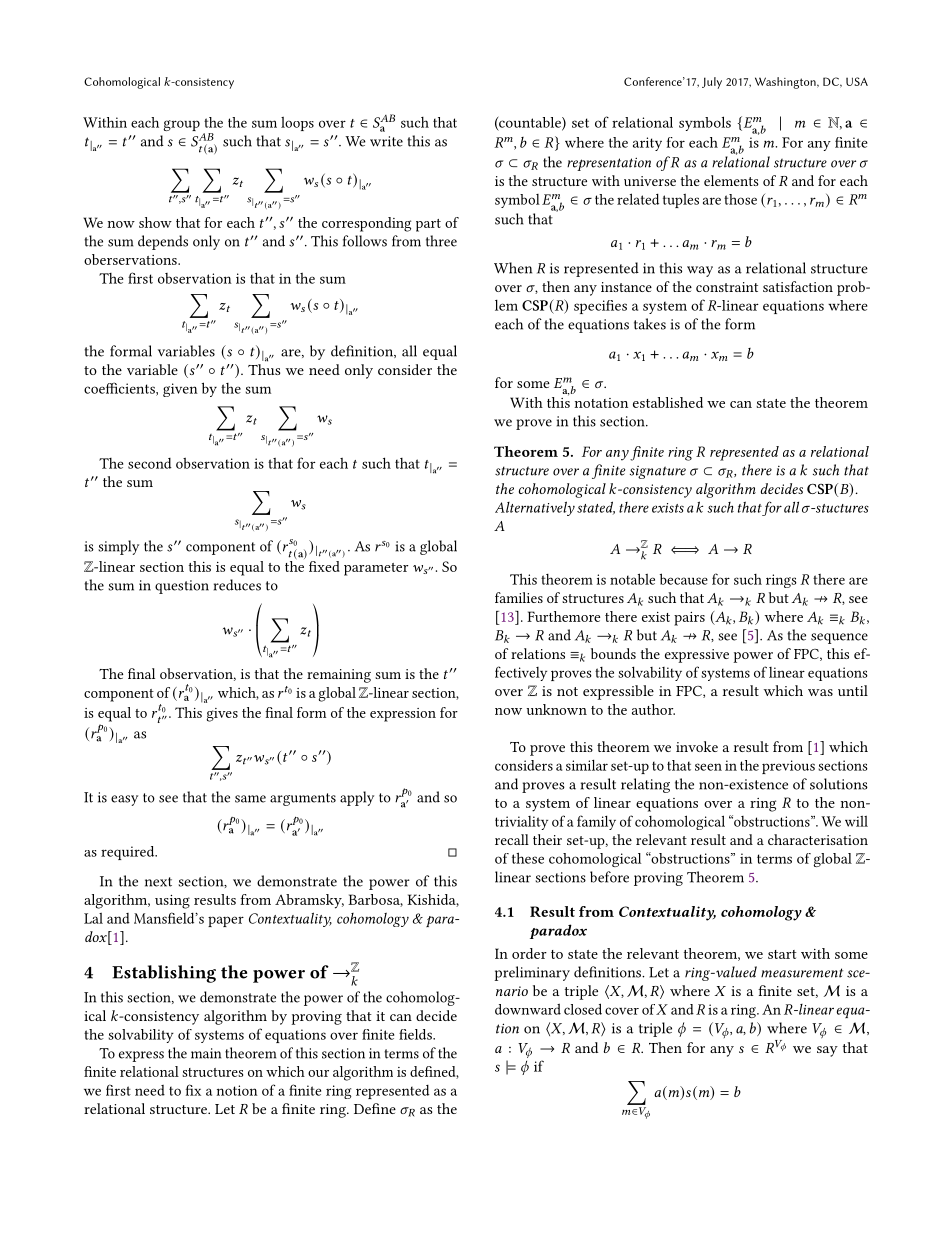 Image resolution: width=952 pixels, height=1233 pixels. What do you see at coordinates (712, 83) in the screenshot?
I see `July` at bounding box center [712, 83].
